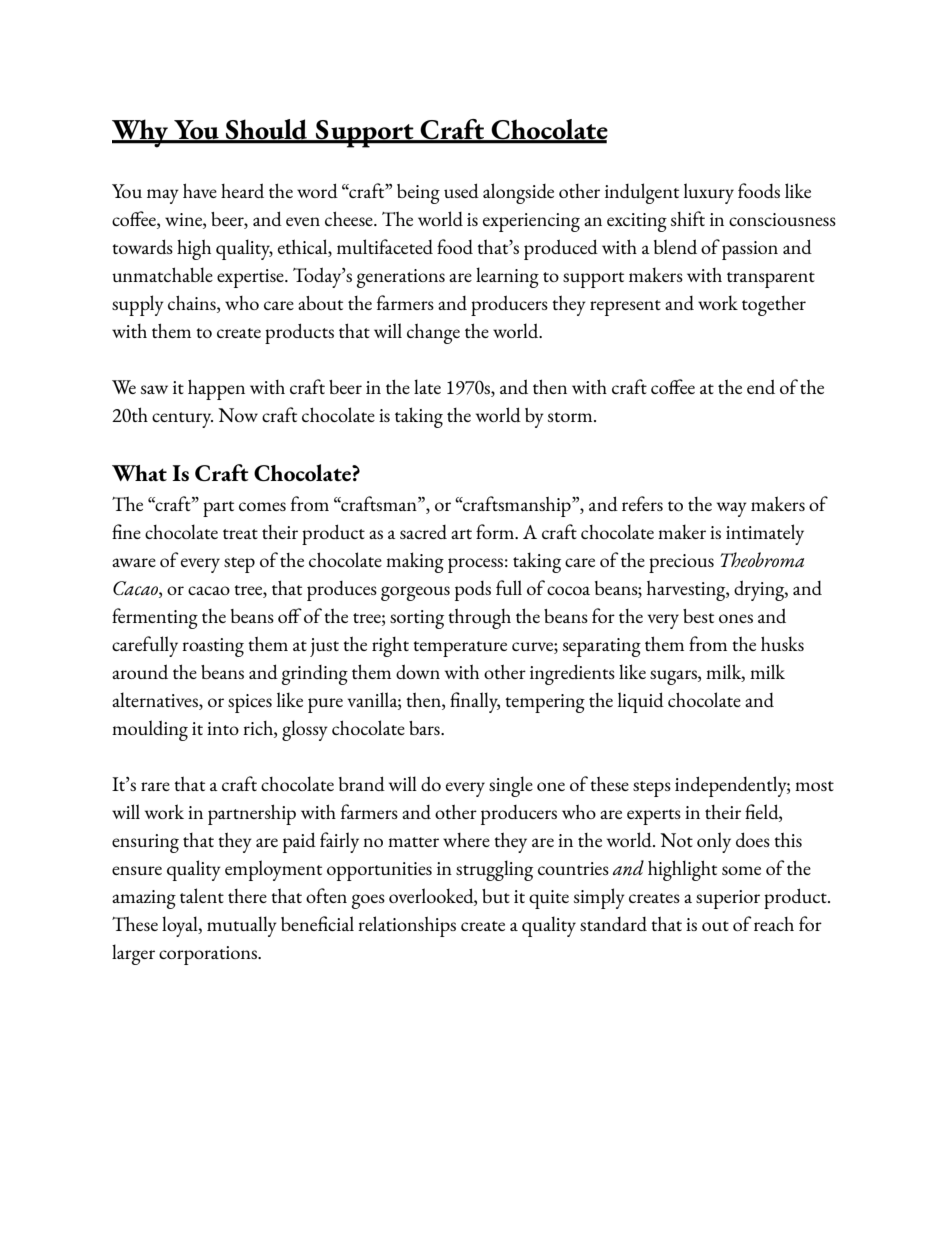  I want to click on used, so click(461, 190).
